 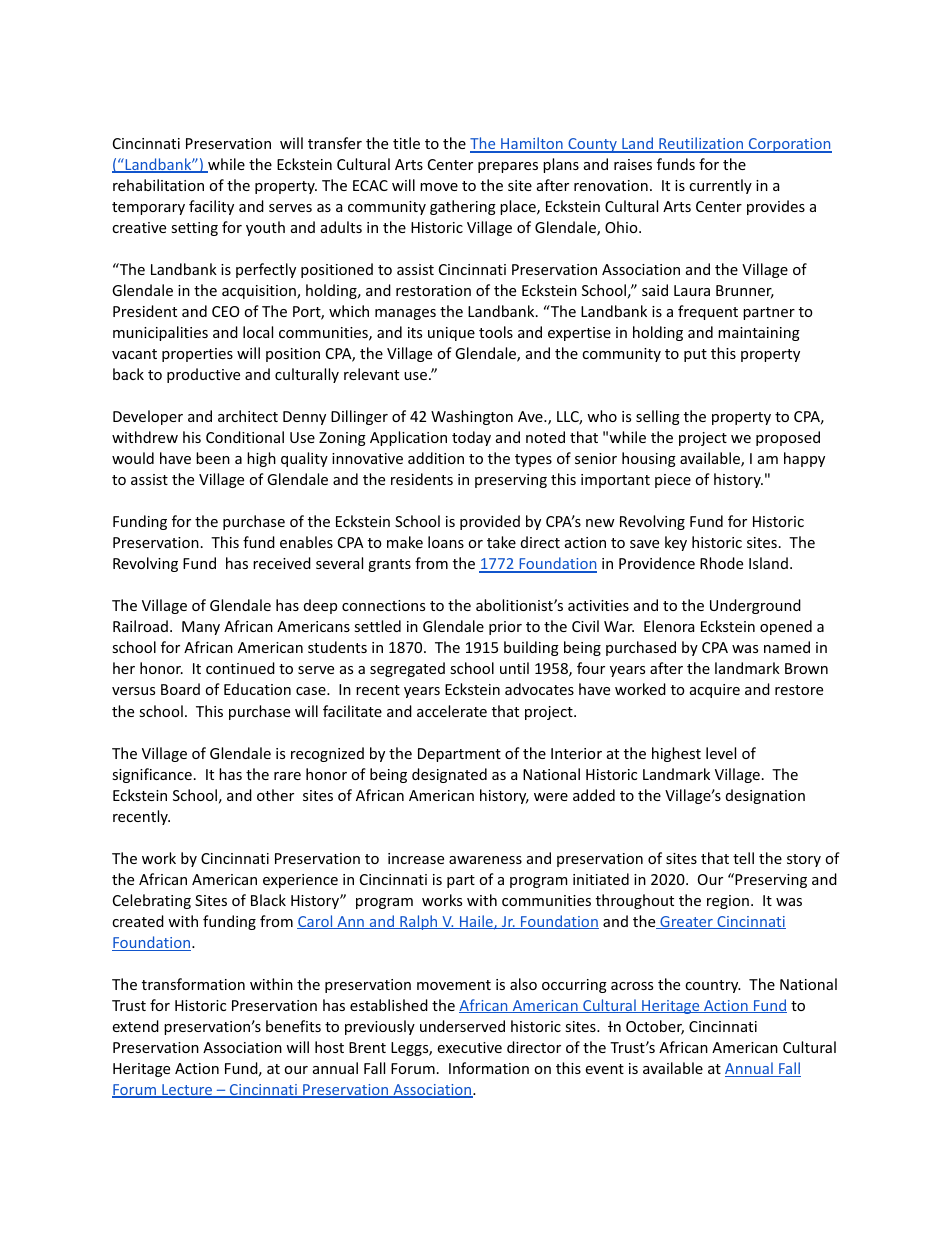 I want to click on provided, so click(x=490, y=522).
